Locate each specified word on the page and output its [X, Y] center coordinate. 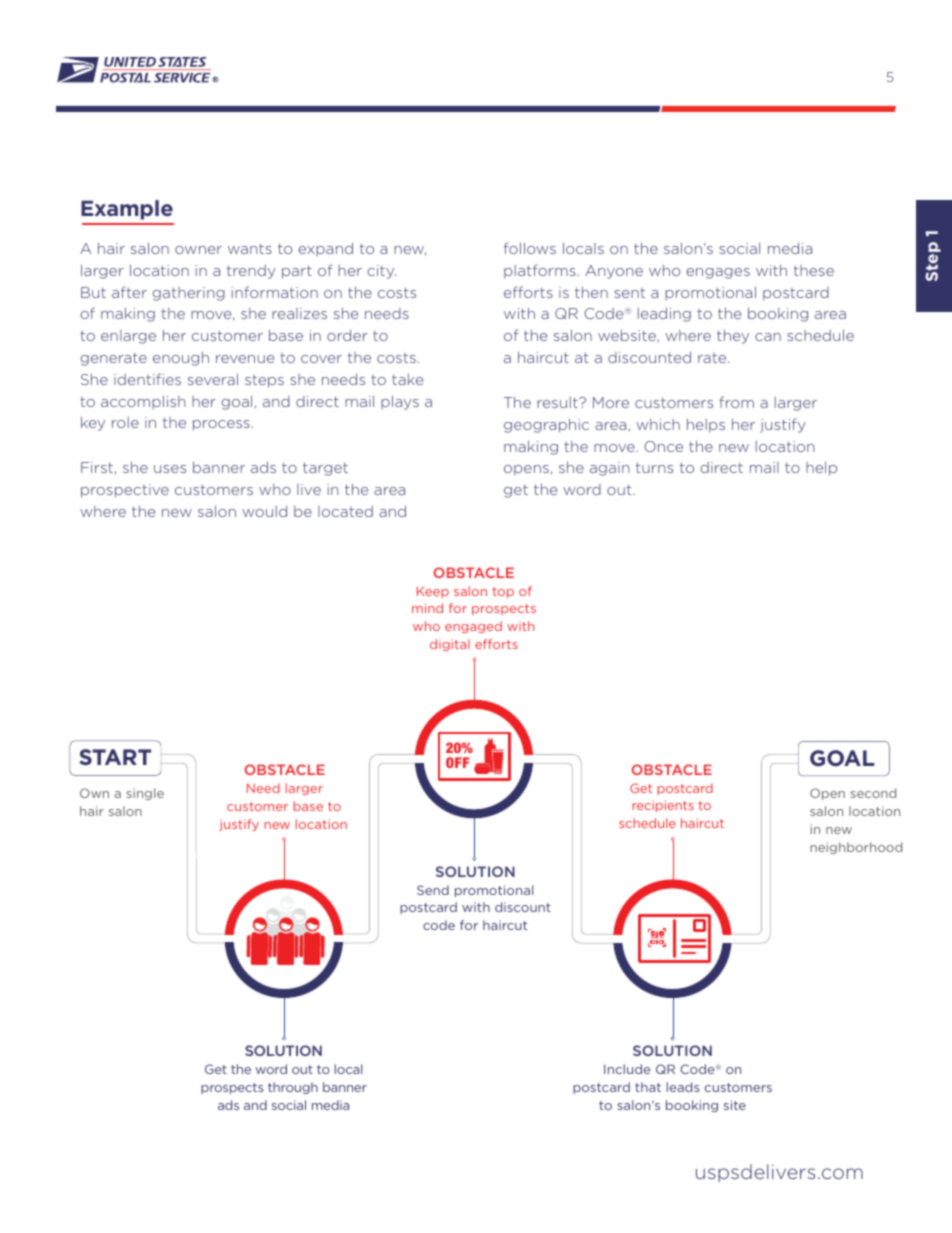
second [873, 793]
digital [450, 645]
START [115, 757]
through [293, 1088]
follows [530, 248]
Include [627, 1069]
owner [198, 250]
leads [683, 1087]
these [814, 270]
